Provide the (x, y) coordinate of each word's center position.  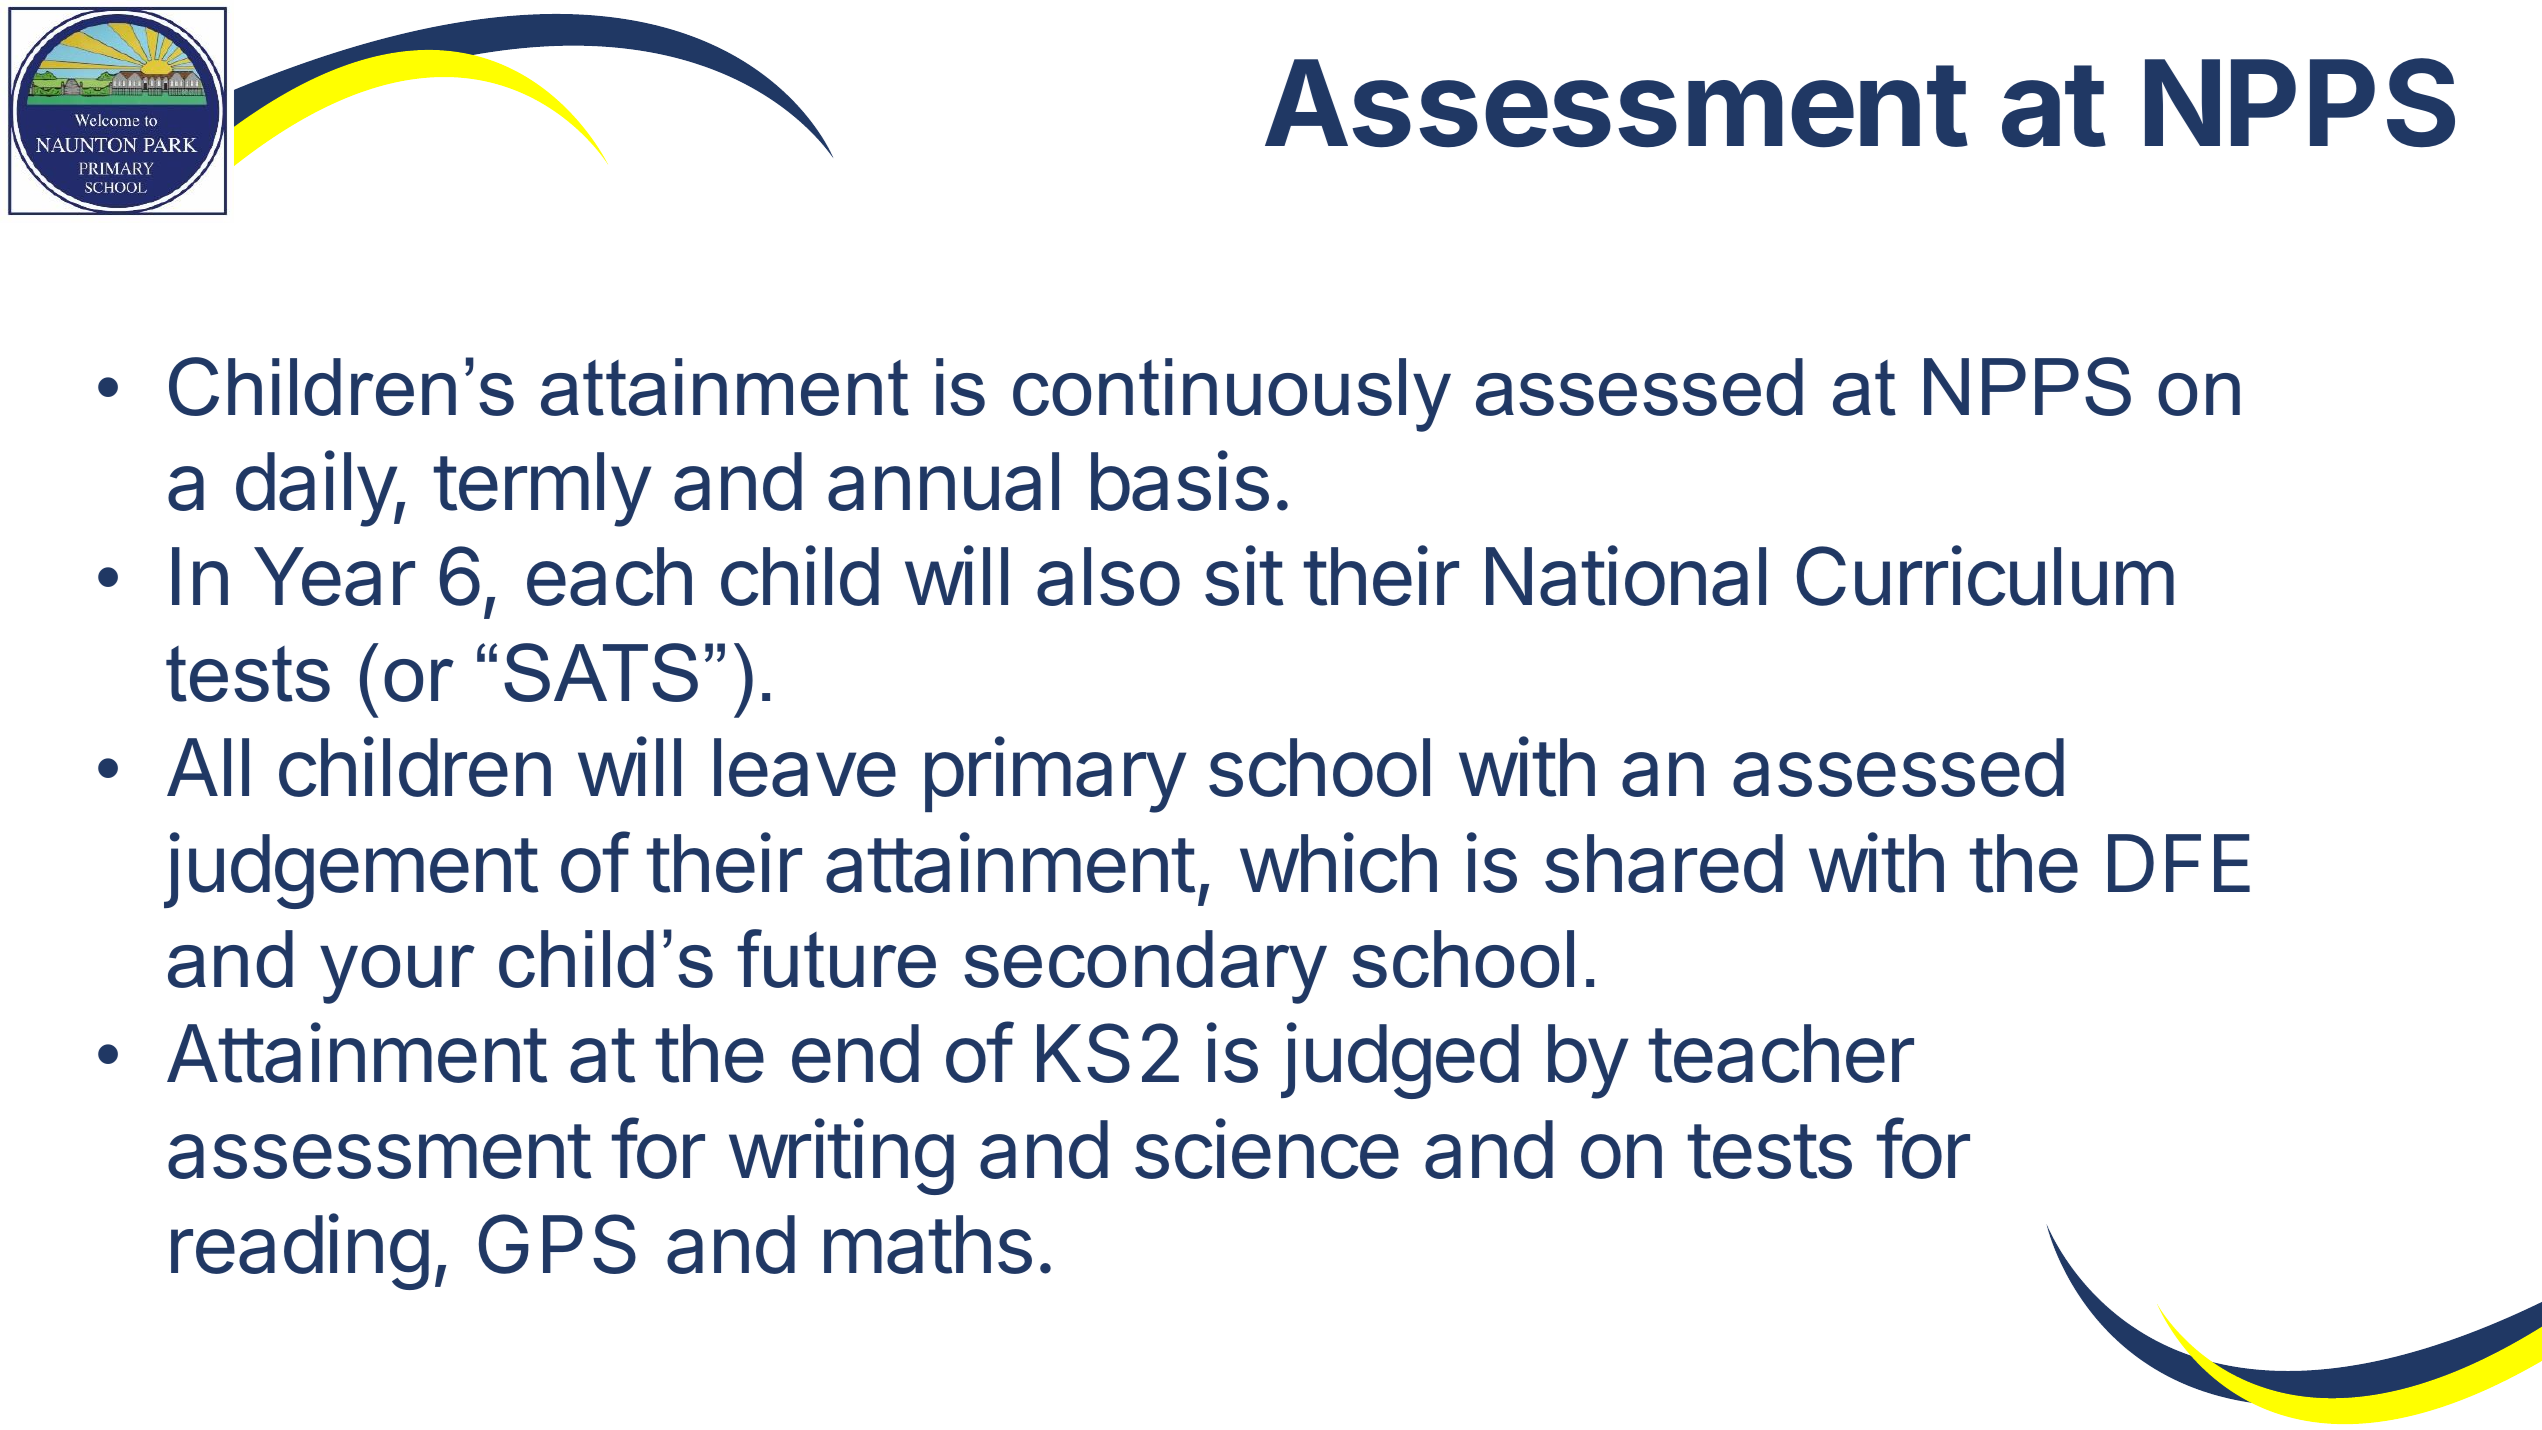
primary (1055, 775)
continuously (1232, 395)
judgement (351, 870)
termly (542, 489)
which (1338, 862)
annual (943, 481)
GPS (557, 1244)
